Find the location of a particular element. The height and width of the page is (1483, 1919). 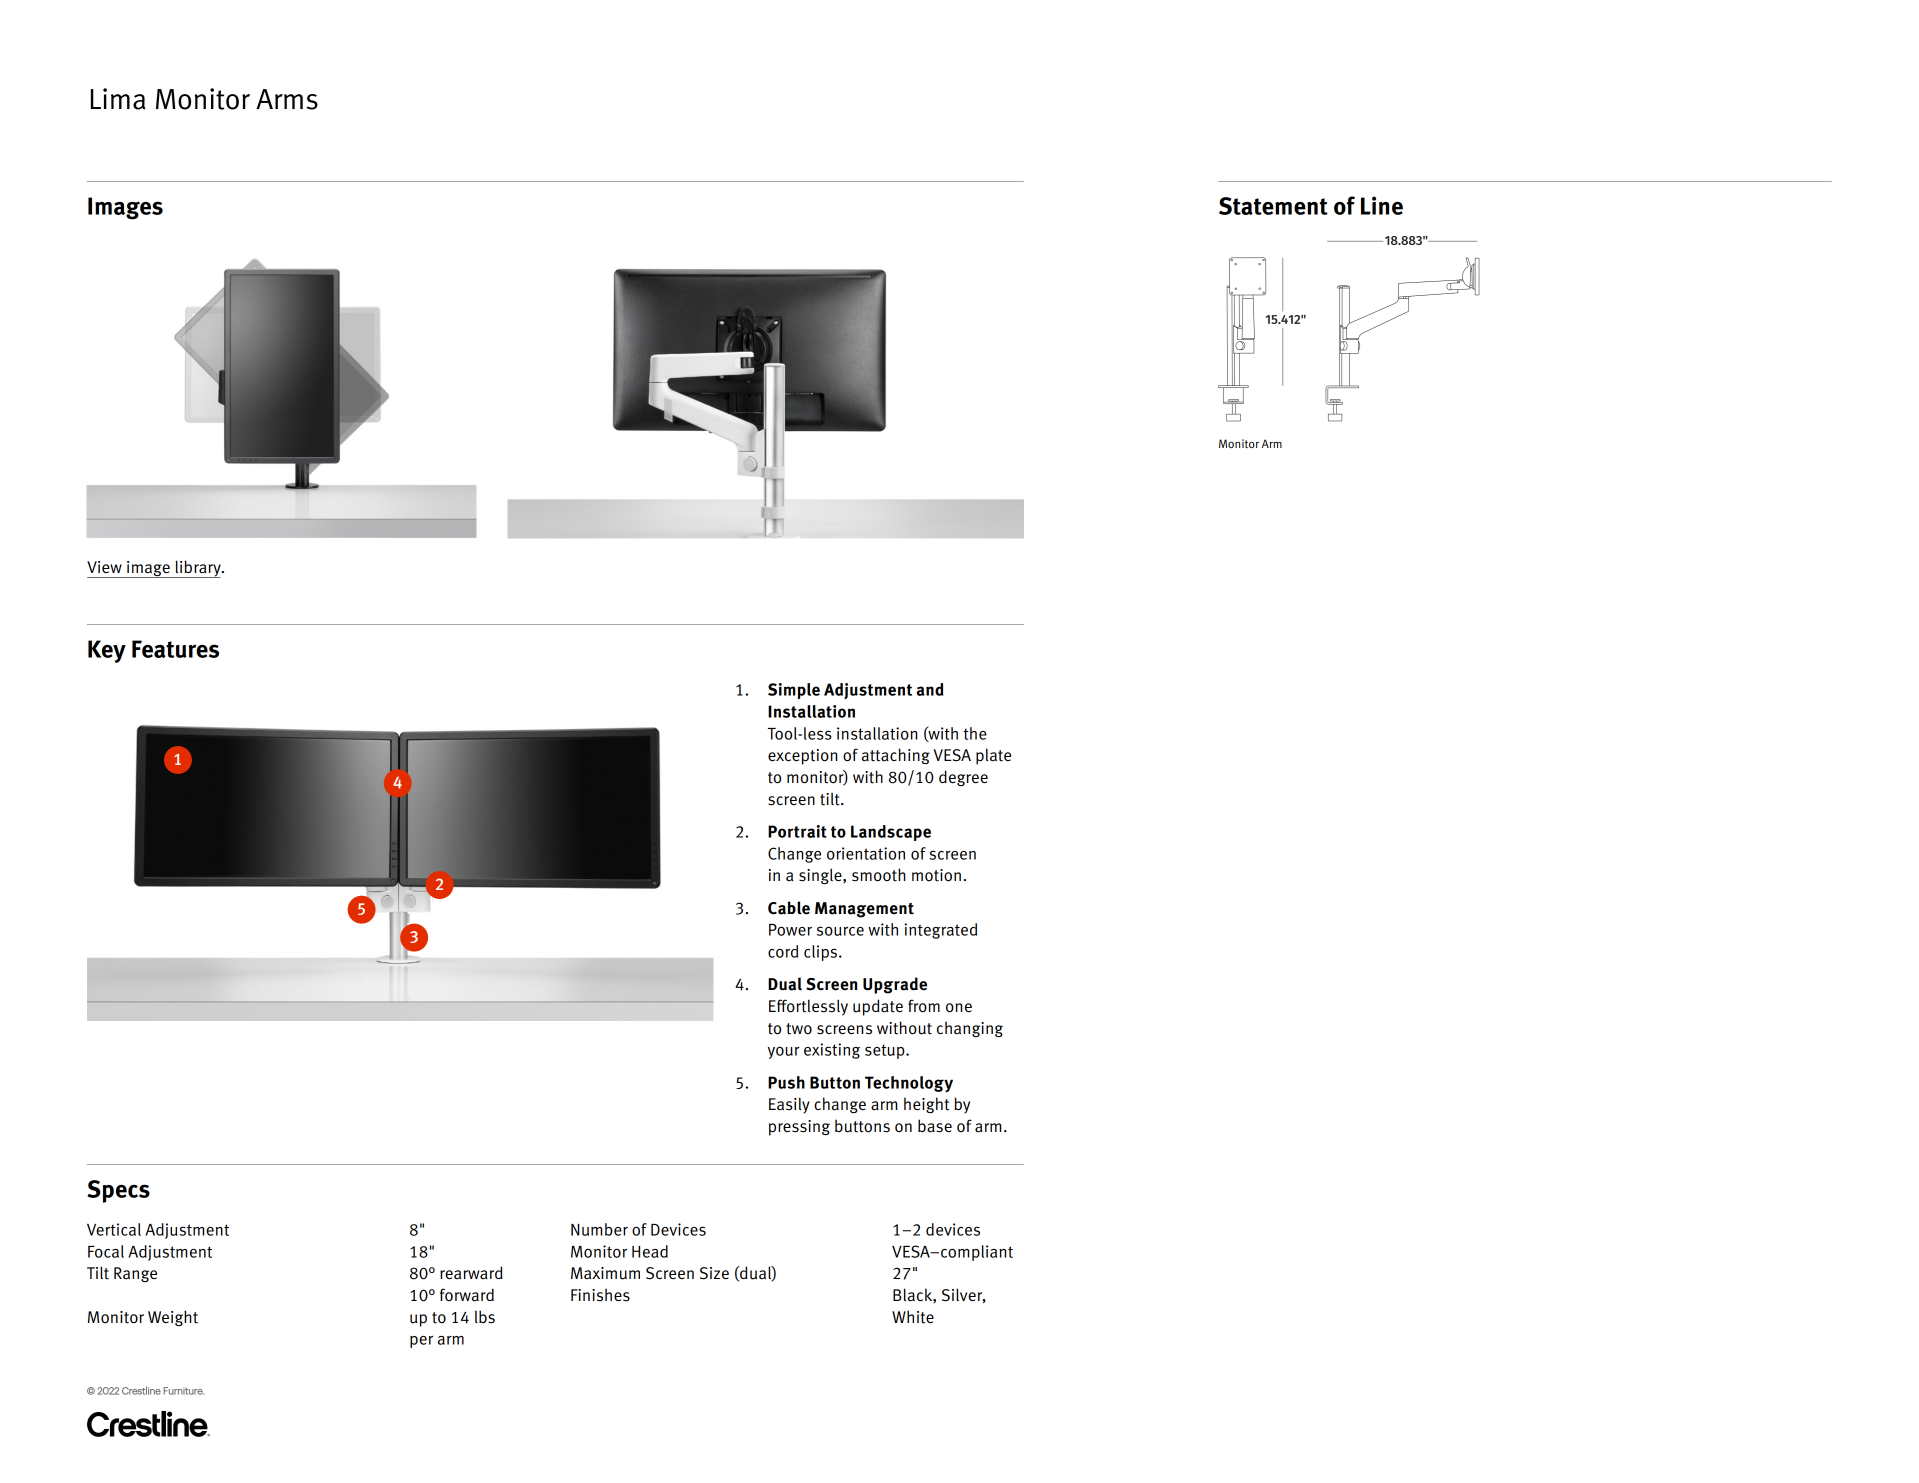

Specs is located at coordinates (118, 1191).
